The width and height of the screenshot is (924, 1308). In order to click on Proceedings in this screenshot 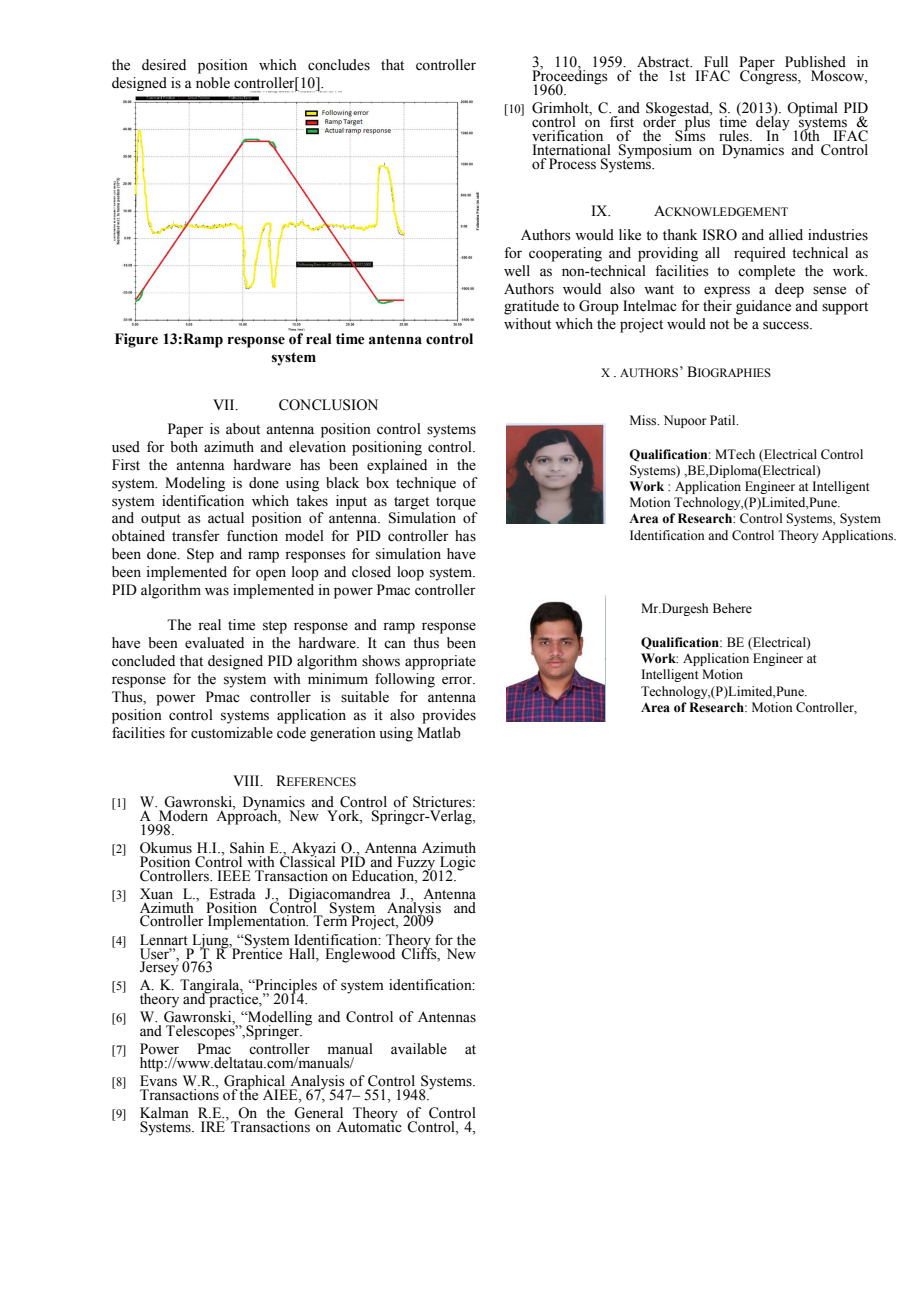, I will do `click(570, 77)`.
